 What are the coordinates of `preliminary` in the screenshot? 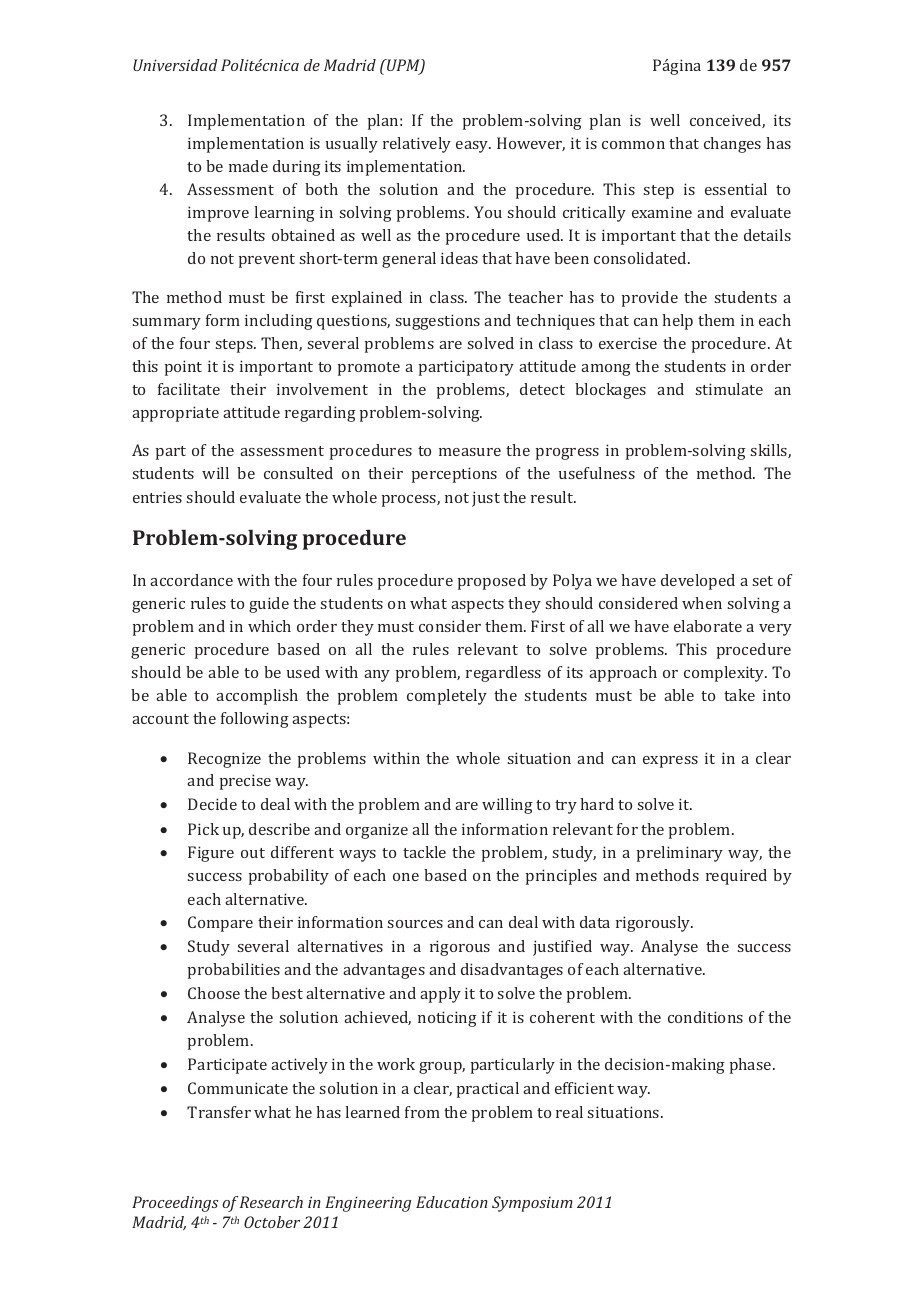 It's located at (680, 854).
